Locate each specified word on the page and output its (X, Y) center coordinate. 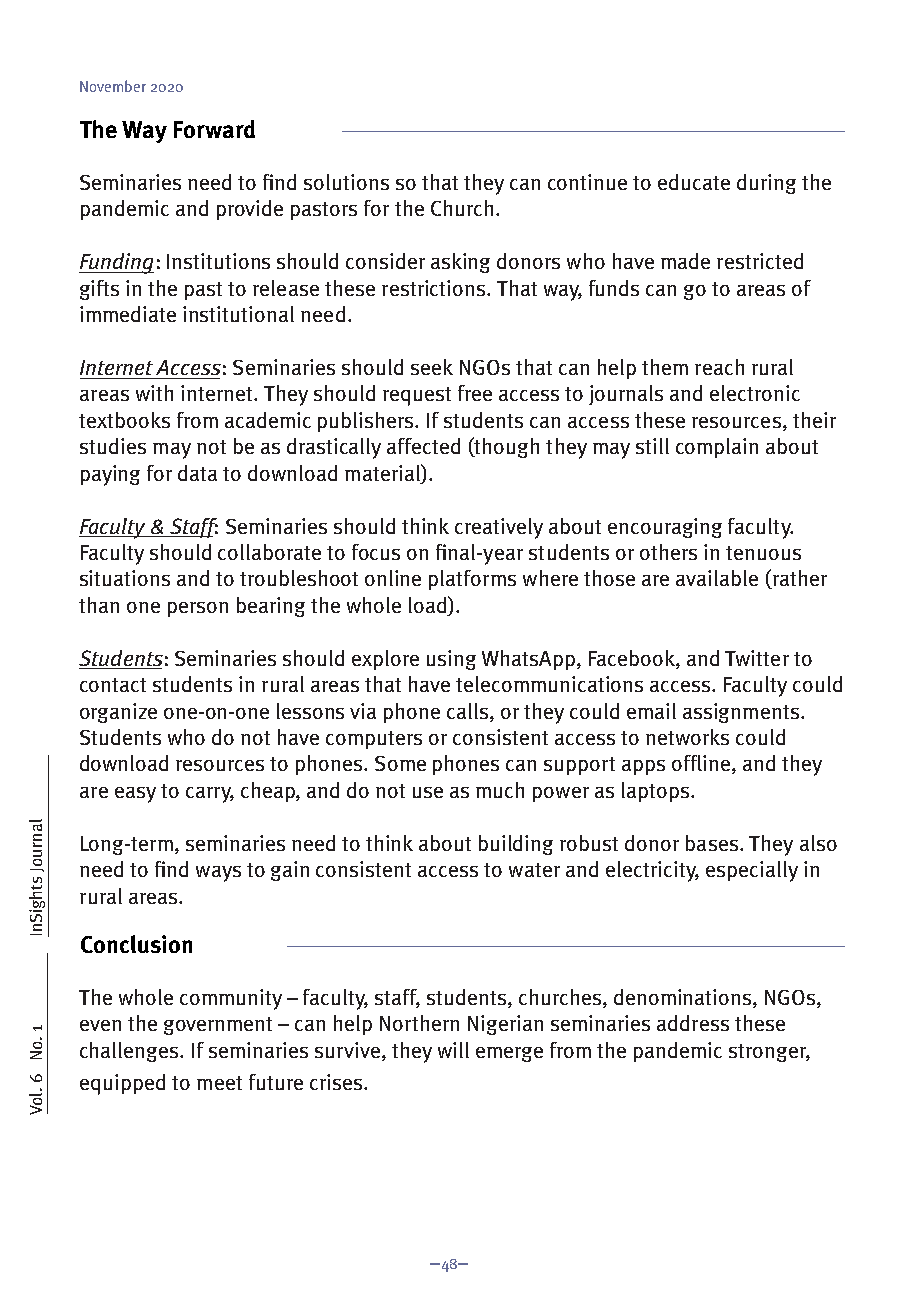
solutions (346, 182)
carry (210, 795)
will (453, 1050)
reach (719, 367)
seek (432, 367)
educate (694, 182)
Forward (214, 129)
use (428, 792)
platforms (472, 580)
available (717, 578)
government (218, 1026)
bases (712, 843)
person (198, 609)
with (154, 393)
